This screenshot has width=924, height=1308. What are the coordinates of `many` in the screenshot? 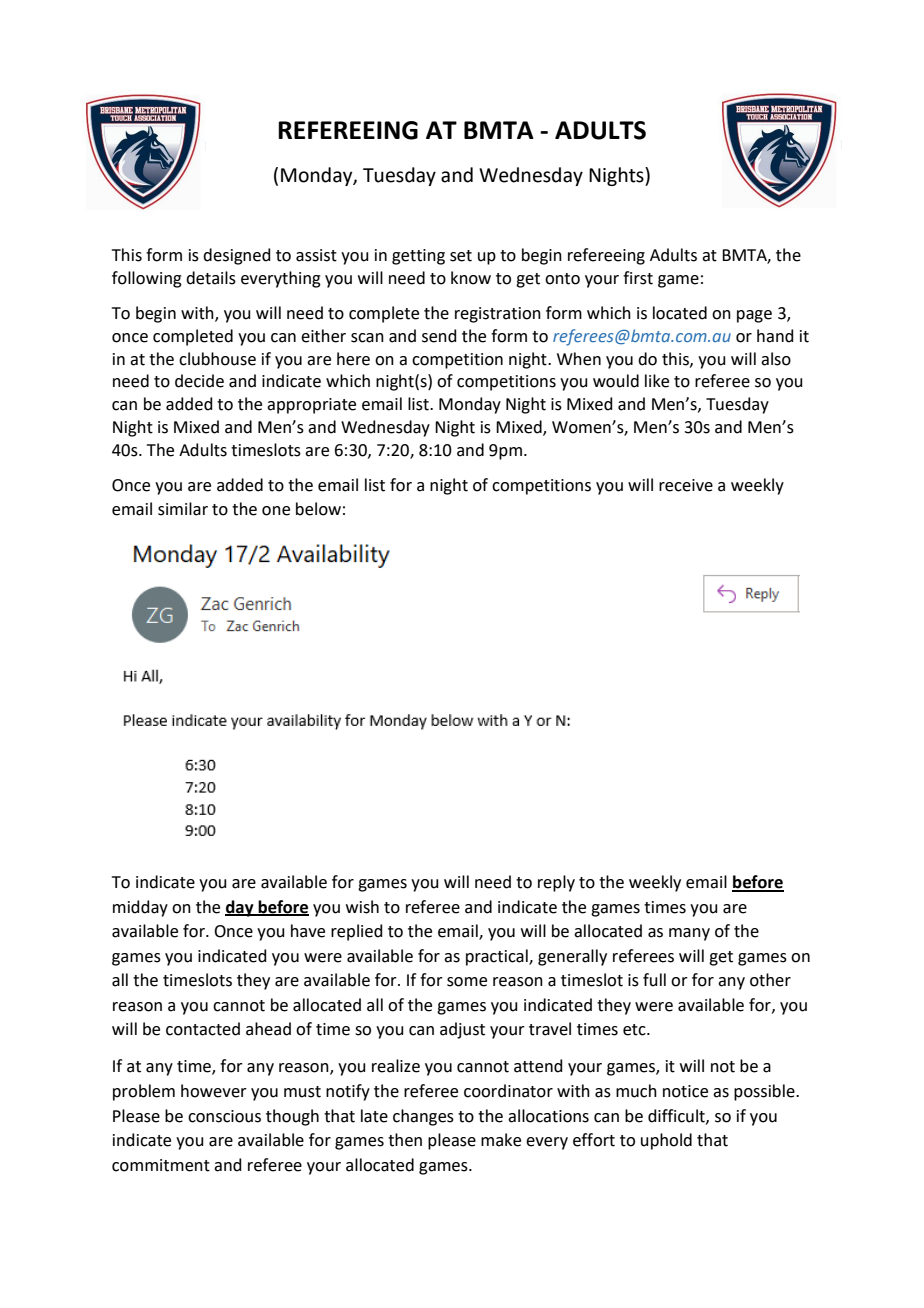 It's located at (689, 934).
